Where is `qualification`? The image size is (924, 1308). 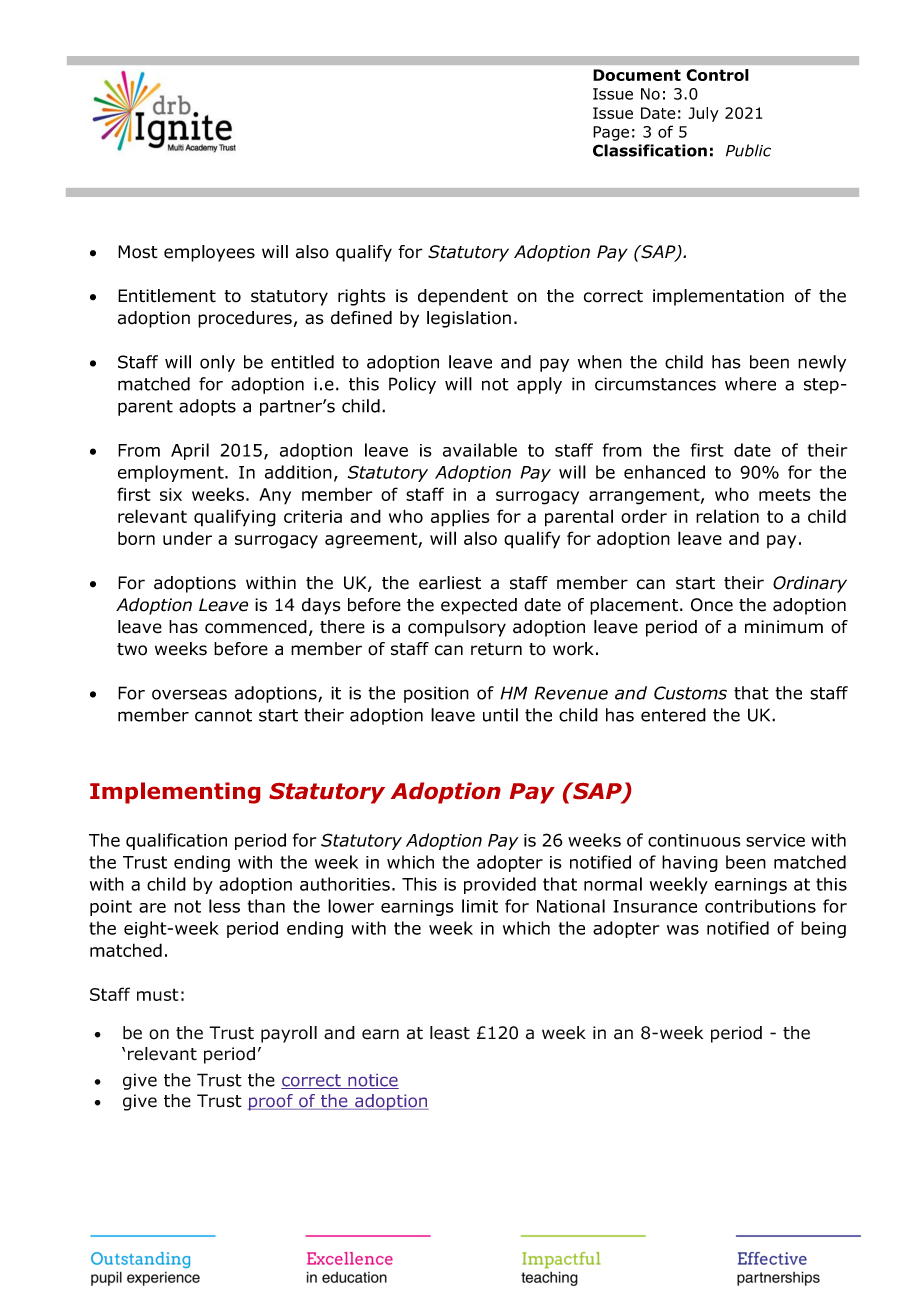 qualification is located at coordinates (176, 841).
